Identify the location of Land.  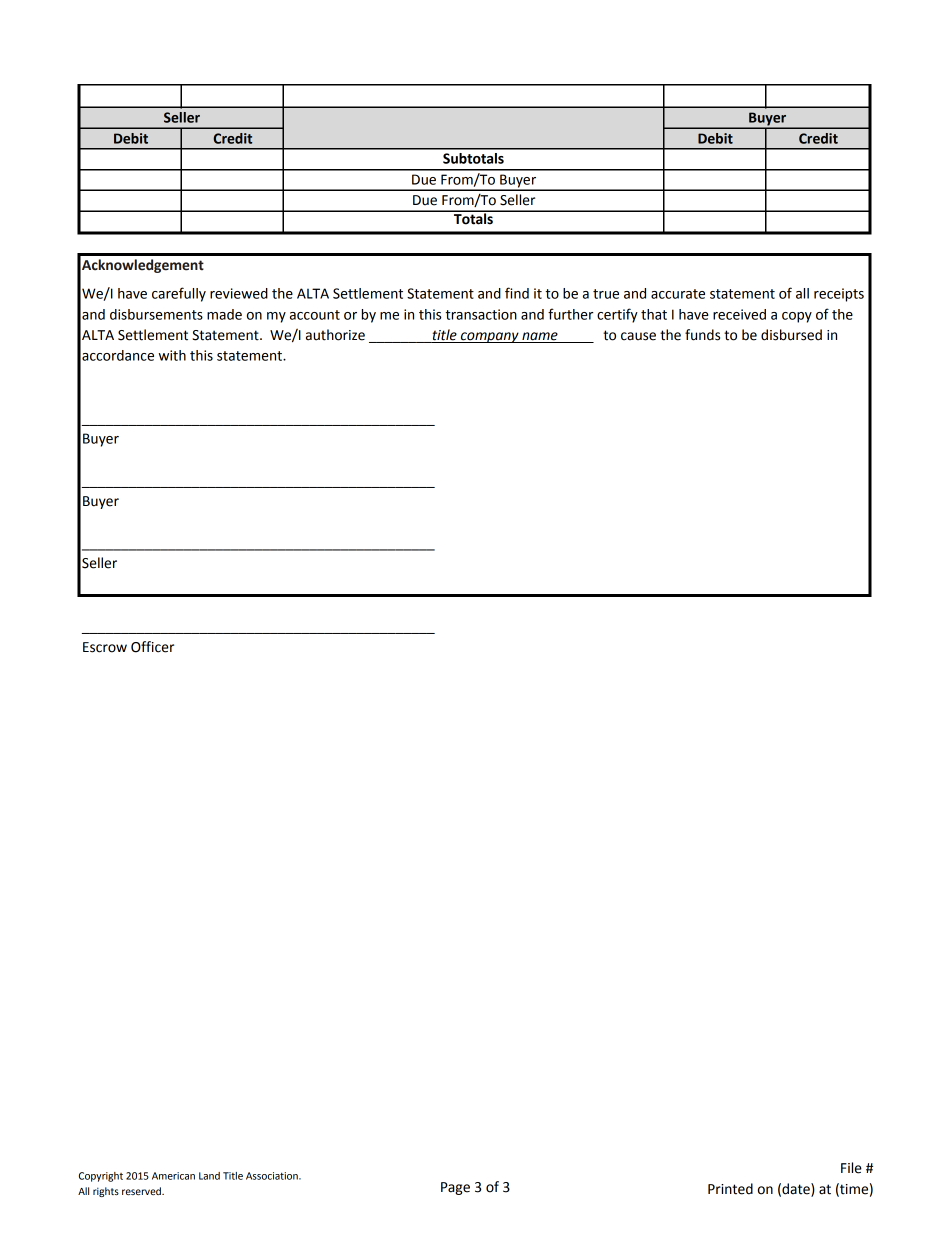
(209, 1176).
